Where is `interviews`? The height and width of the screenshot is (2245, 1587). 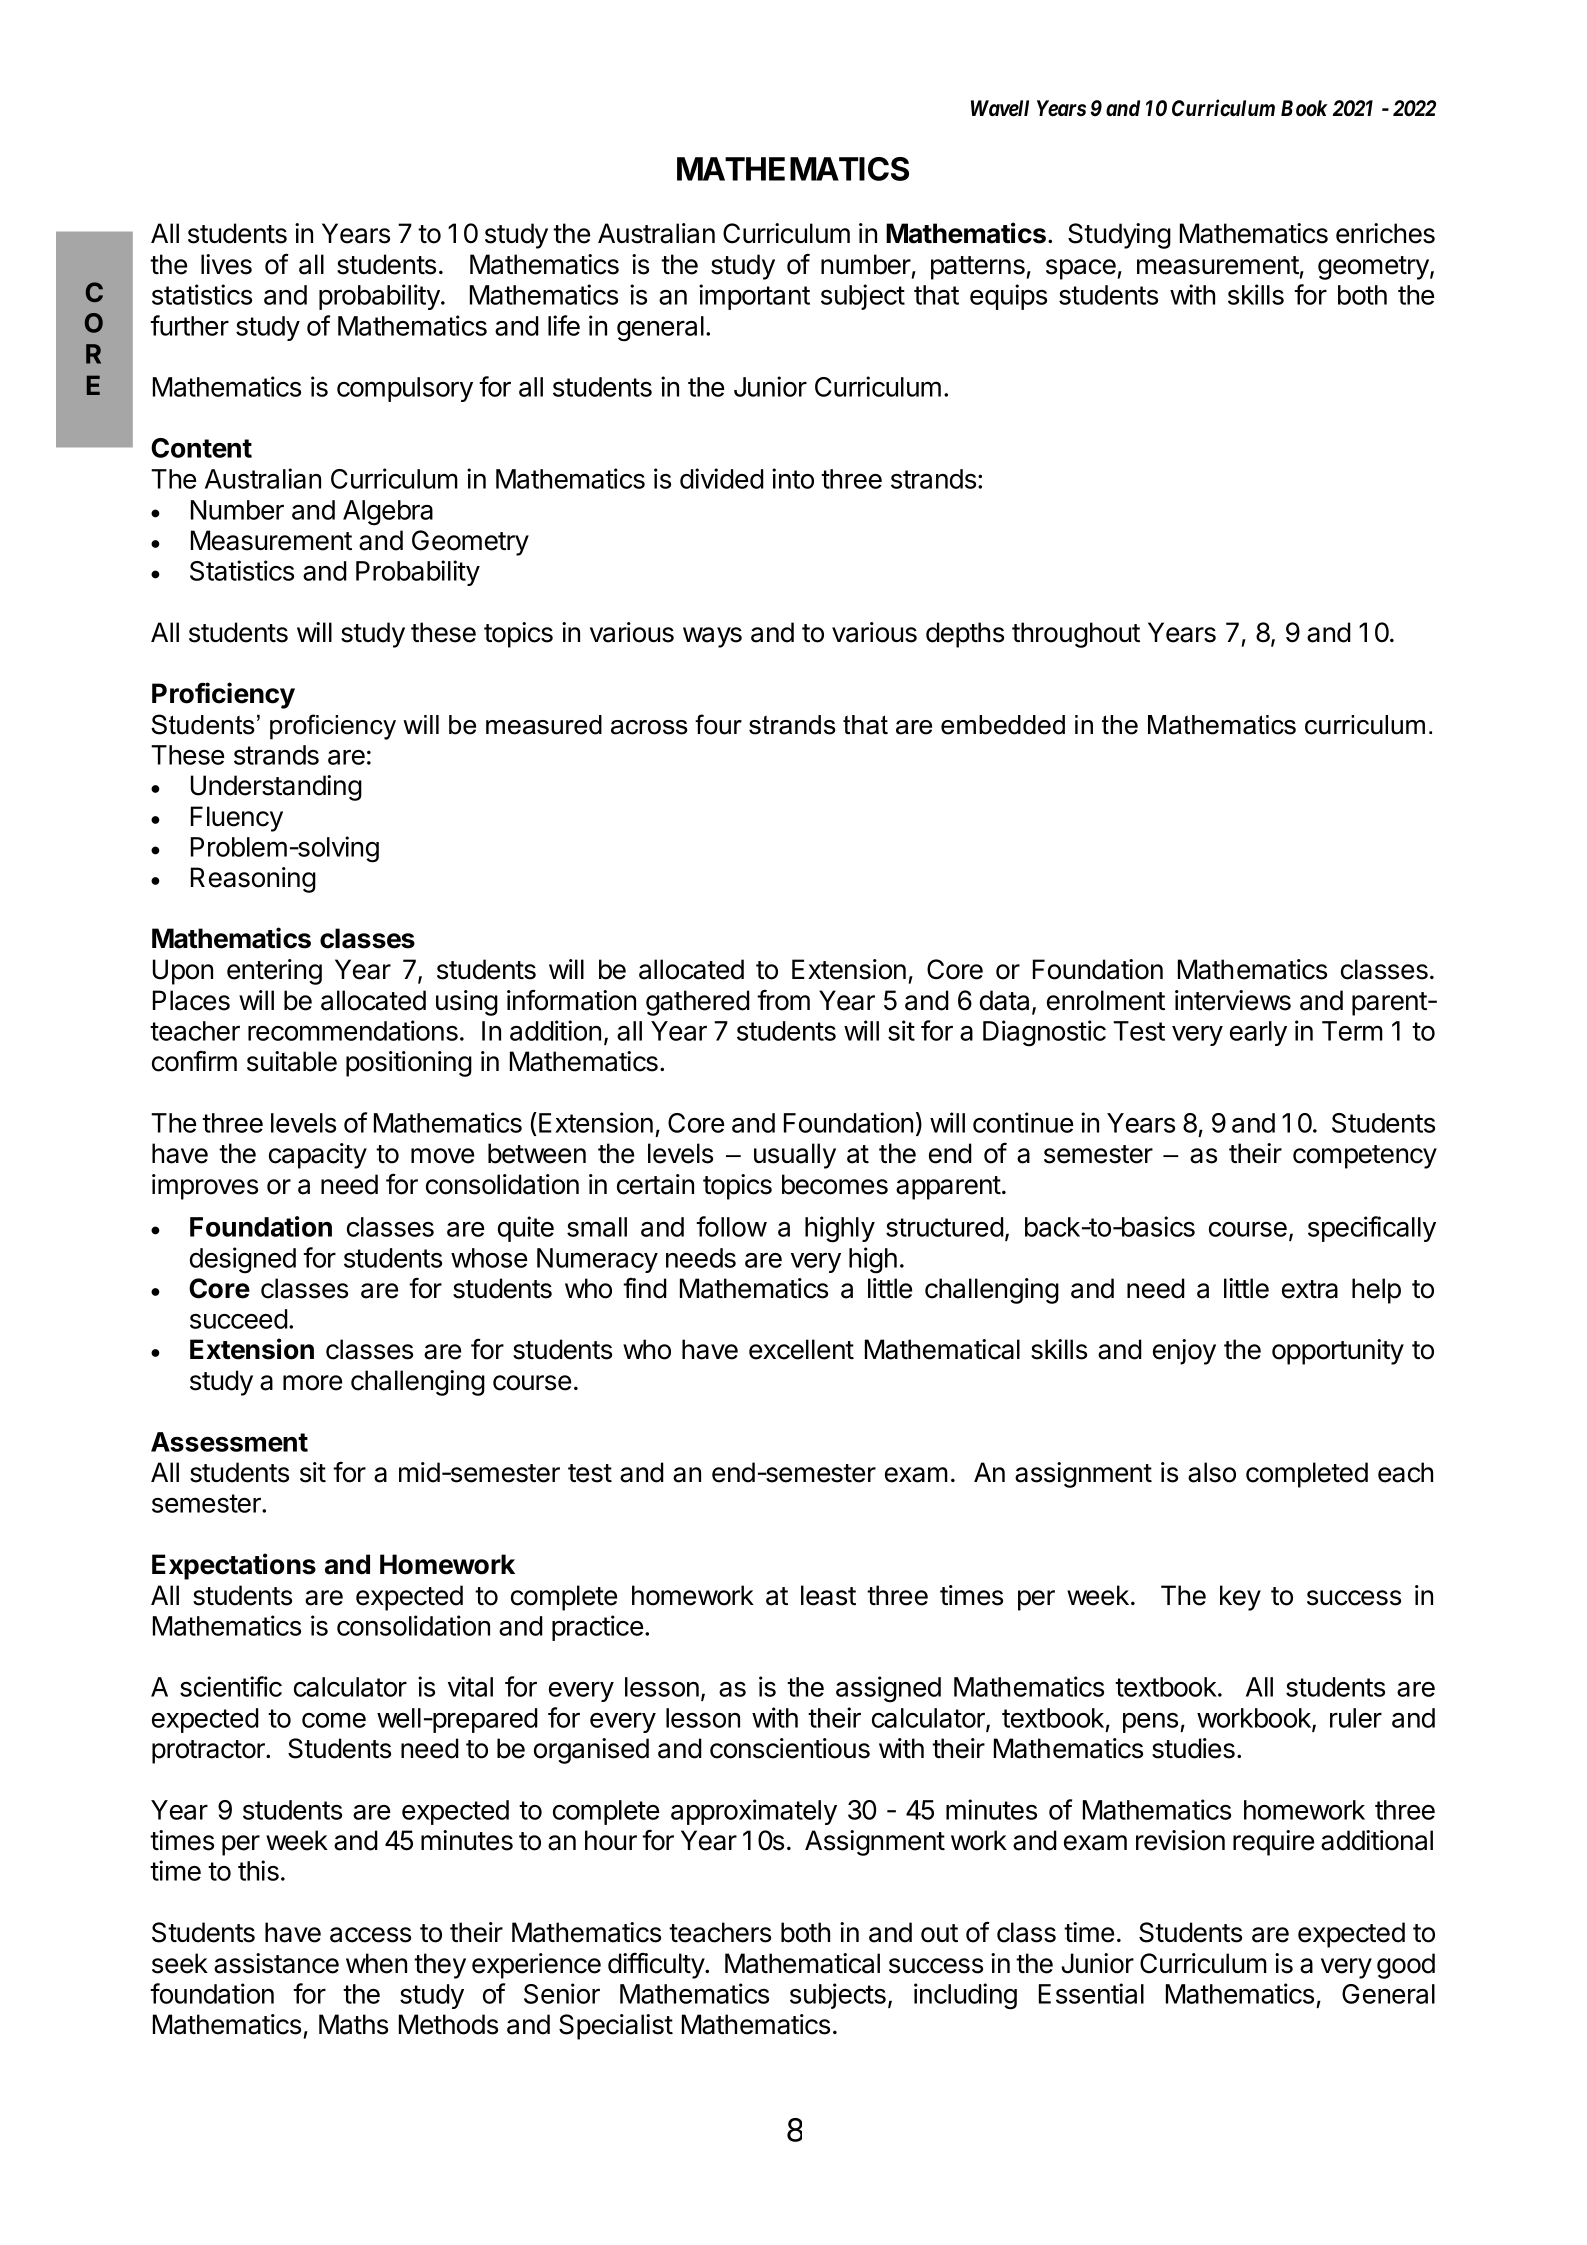 interviews is located at coordinates (1233, 1000).
